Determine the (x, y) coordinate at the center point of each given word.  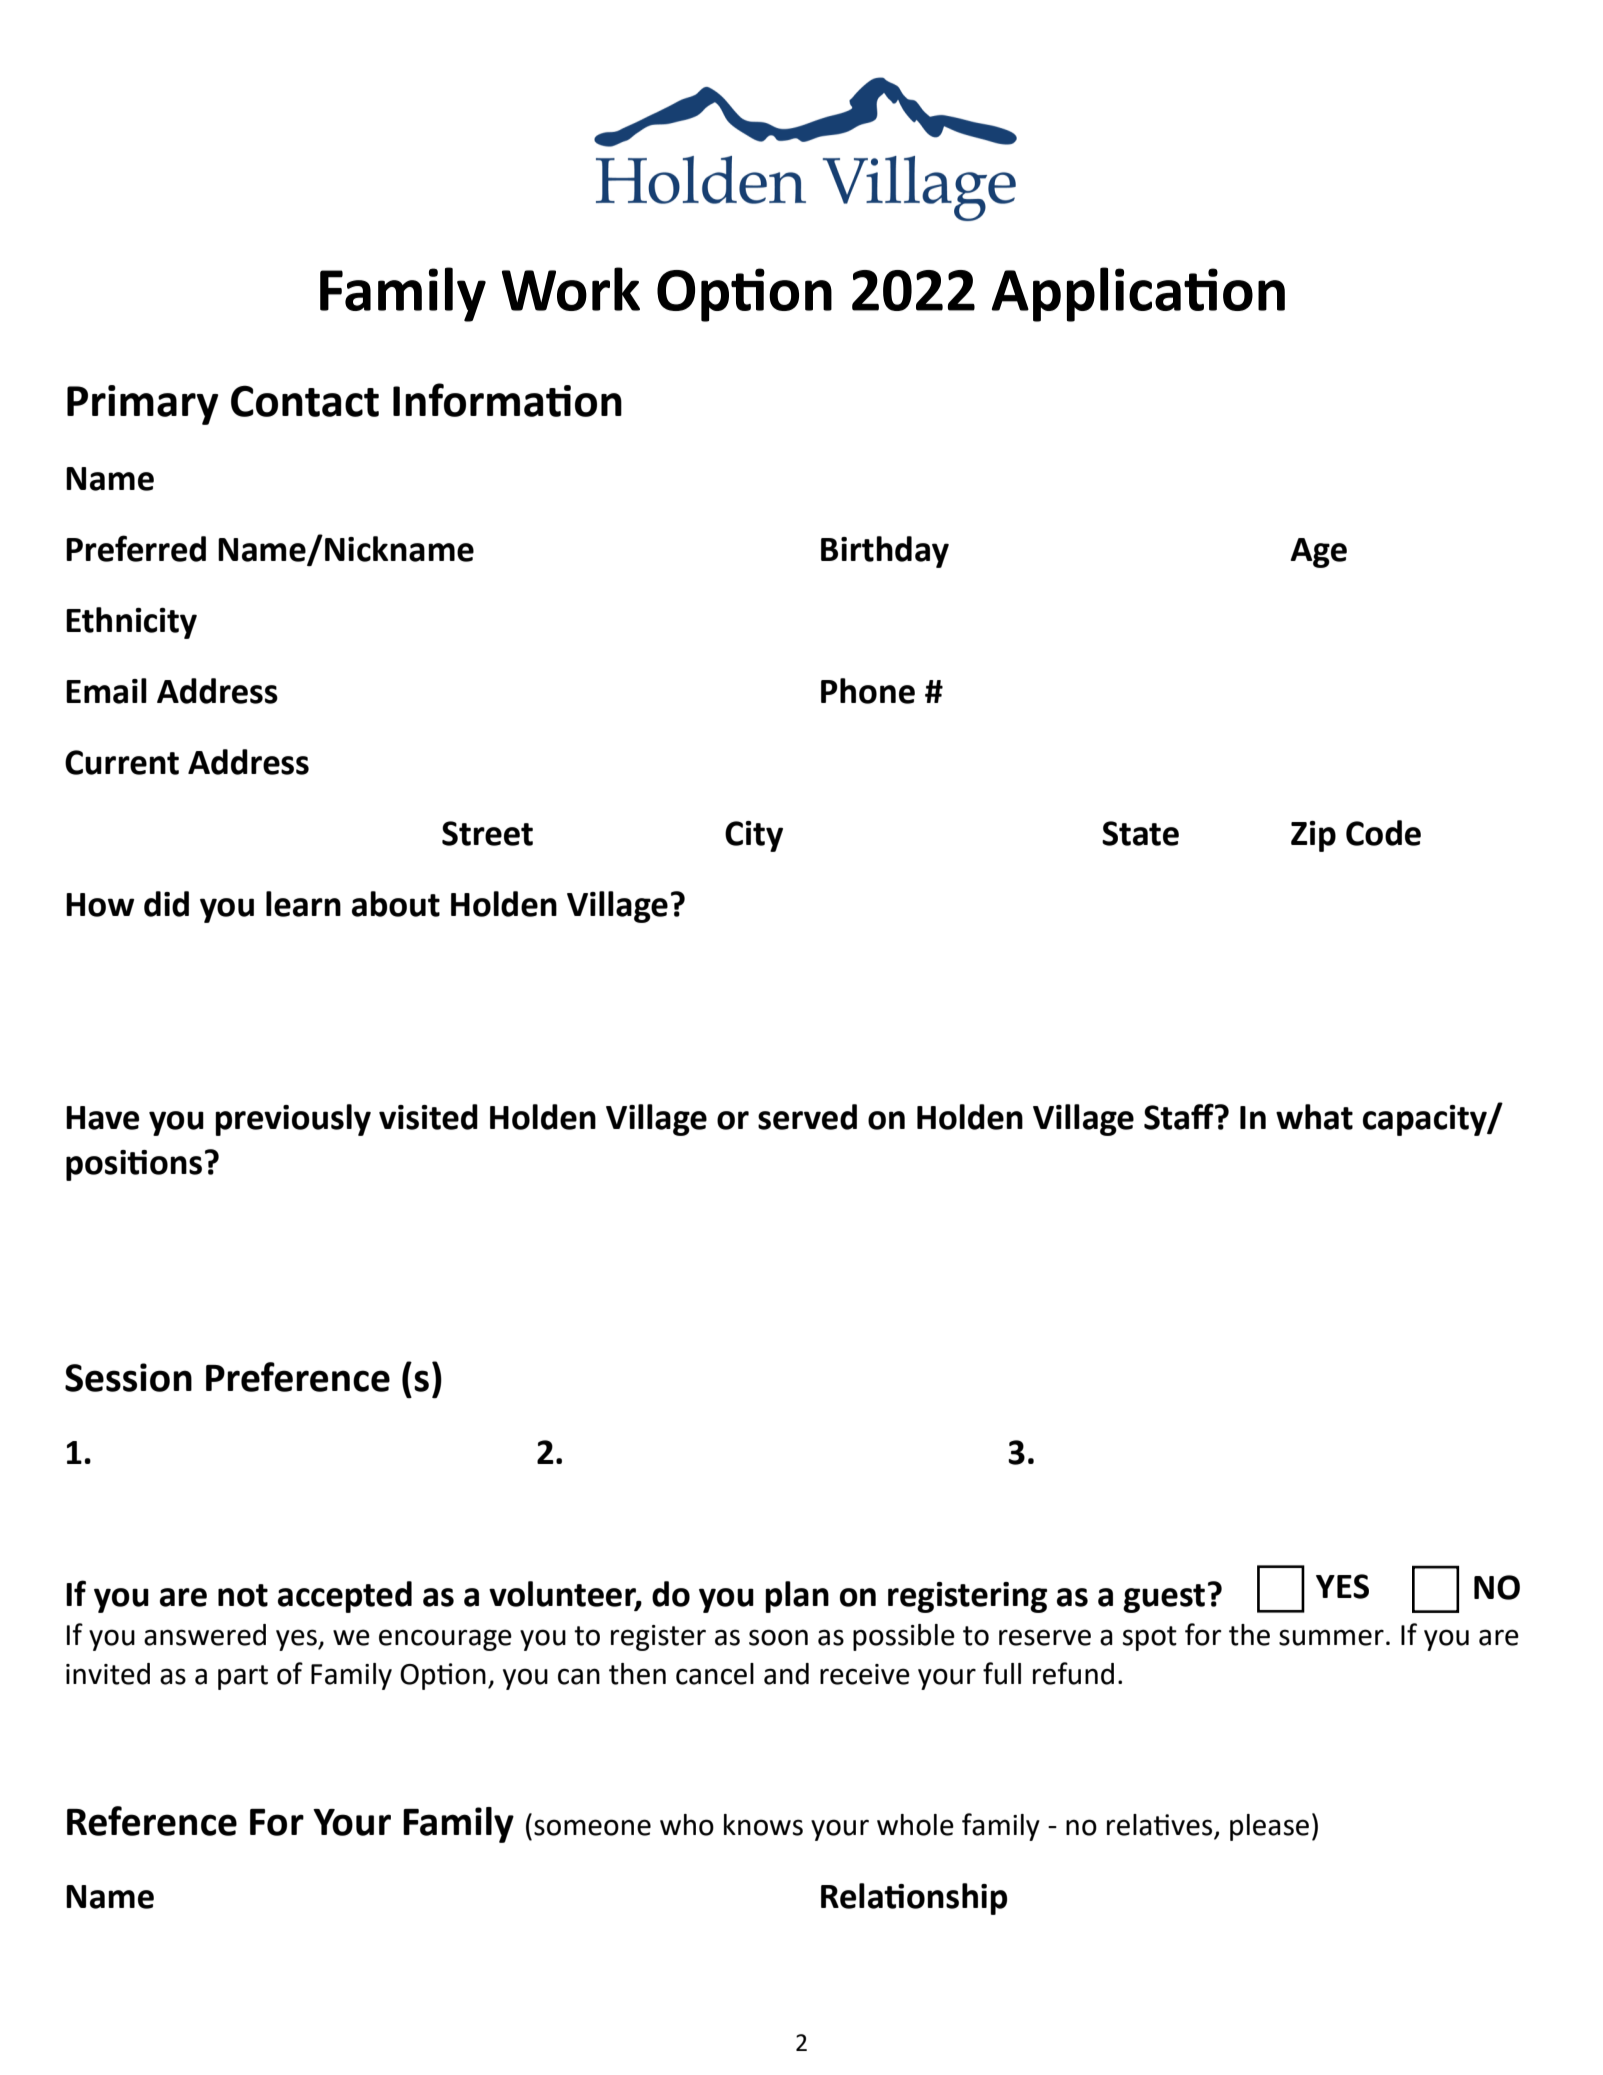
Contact (305, 401)
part (243, 1677)
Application (1138, 294)
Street (487, 833)
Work (571, 289)
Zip (1313, 836)
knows (763, 1825)
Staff (1180, 1116)
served (807, 1117)
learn (303, 904)
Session (128, 1377)
